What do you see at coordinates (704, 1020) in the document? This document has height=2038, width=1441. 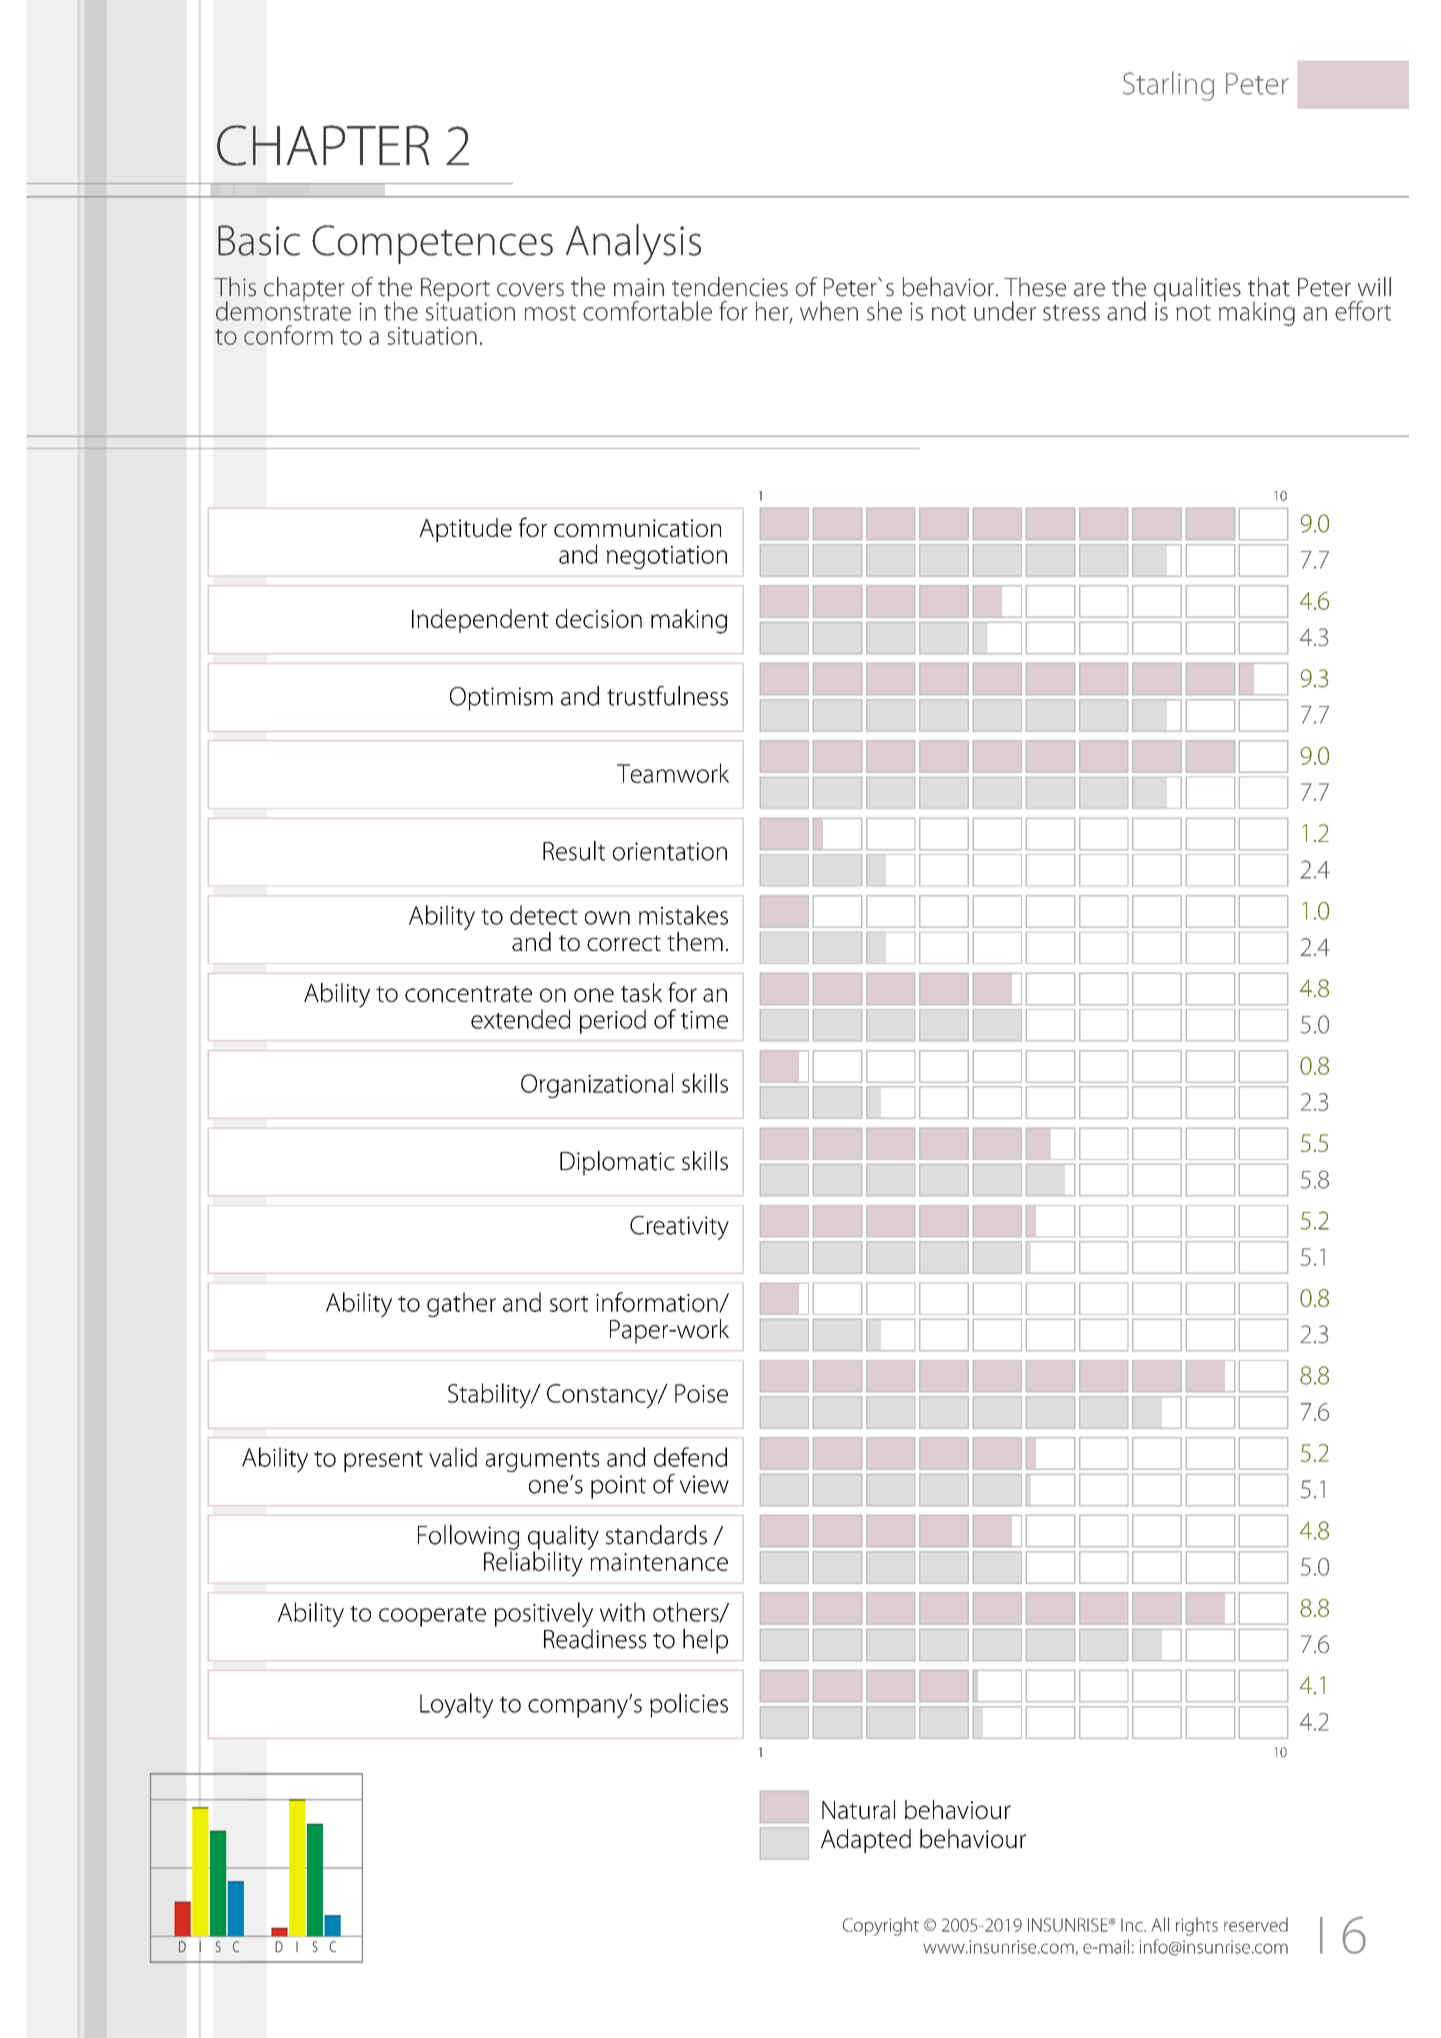 I see `time` at bounding box center [704, 1020].
